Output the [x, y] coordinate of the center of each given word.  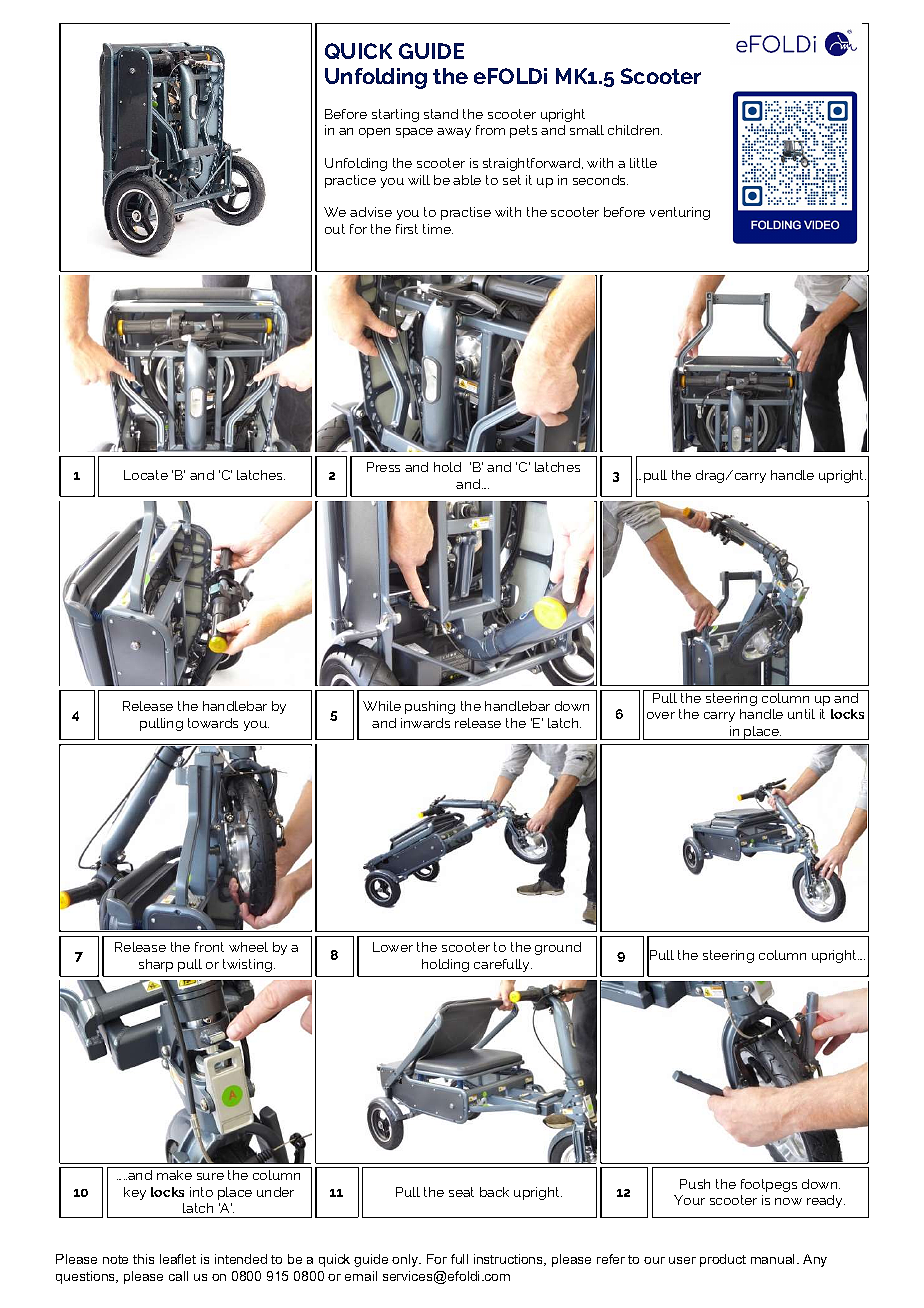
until [801, 714]
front [209, 947]
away [454, 133]
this [143, 1259]
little [643, 163]
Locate [146, 475]
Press [383, 467]
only [406, 1260]
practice [350, 181]
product [723, 1260]
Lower [393, 947]
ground [558, 948]
